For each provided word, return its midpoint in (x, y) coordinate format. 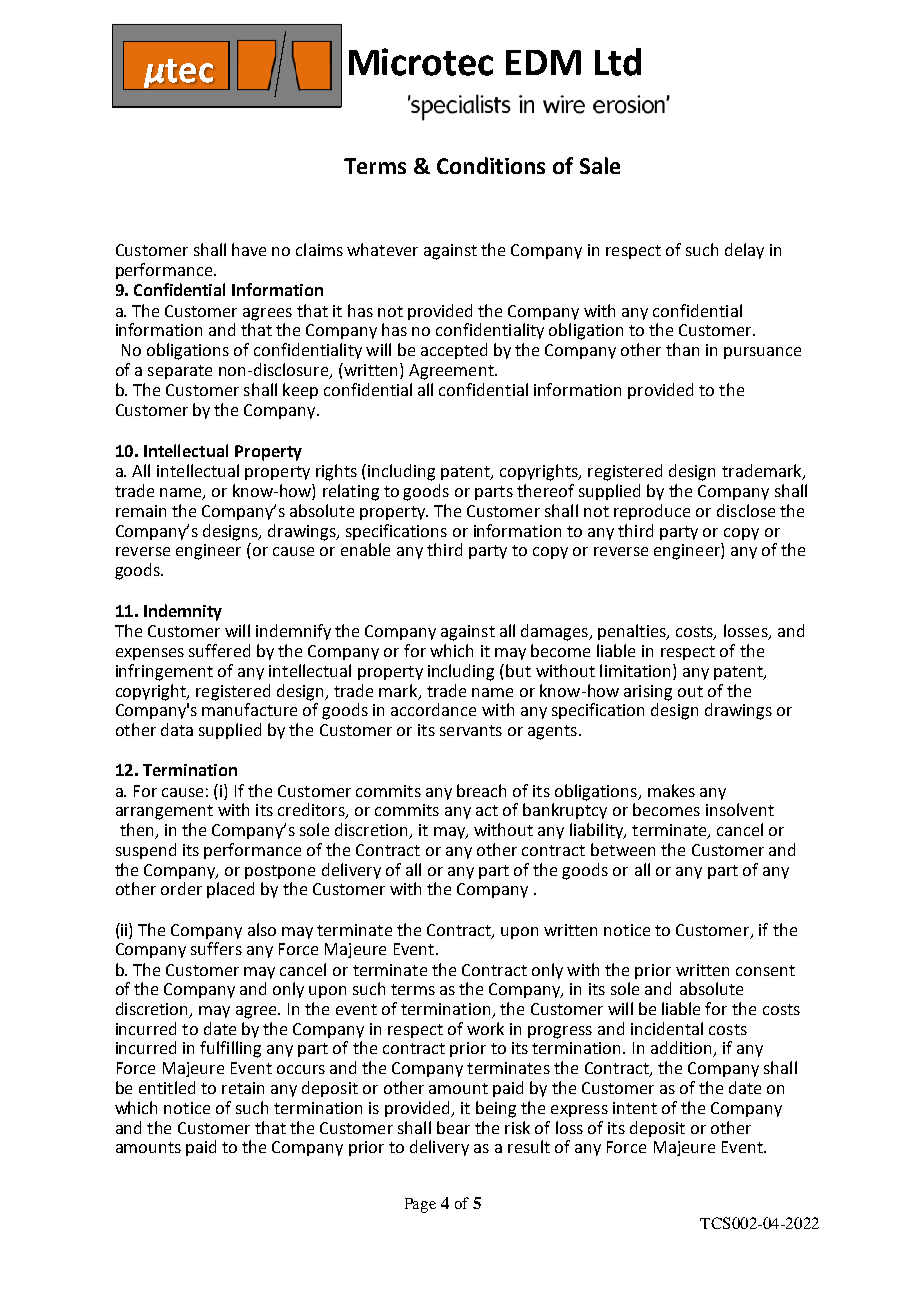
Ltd (618, 62)
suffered (219, 650)
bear (453, 1127)
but (518, 670)
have (249, 249)
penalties (633, 632)
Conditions (491, 165)
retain (243, 1088)
